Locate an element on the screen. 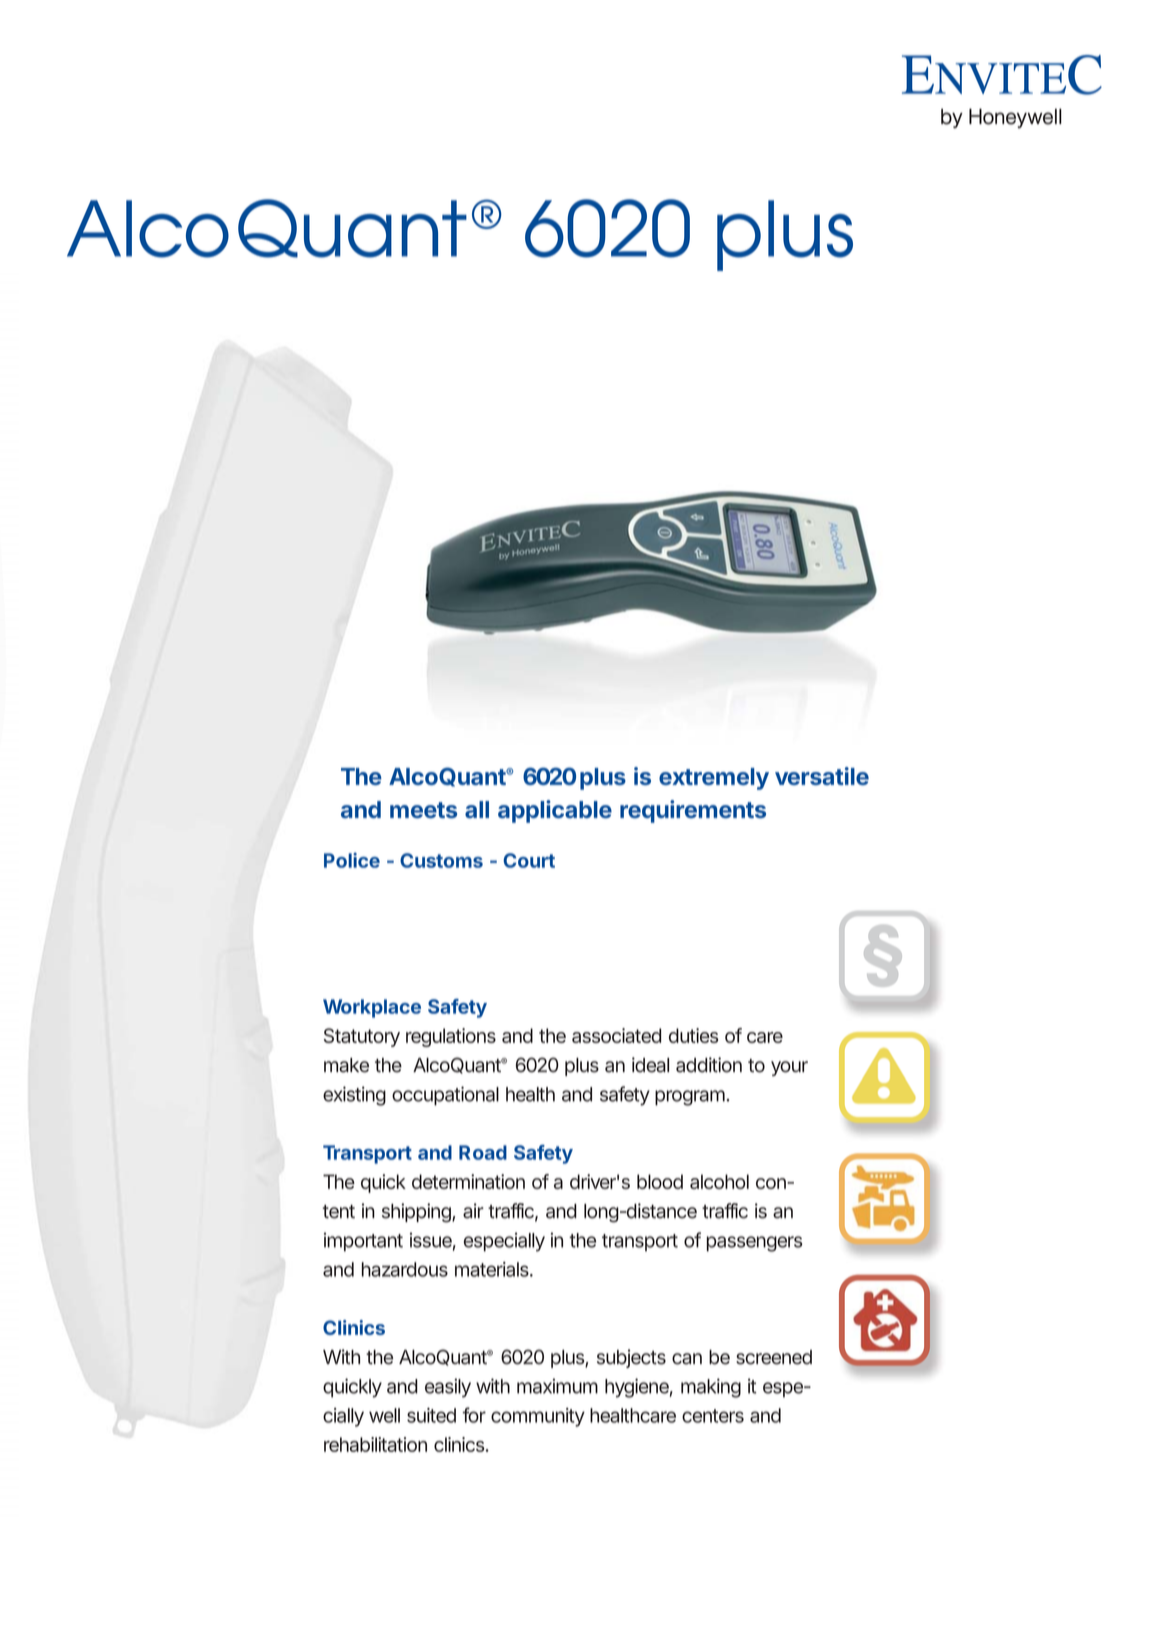  applicable is located at coordinates (555, 811).
